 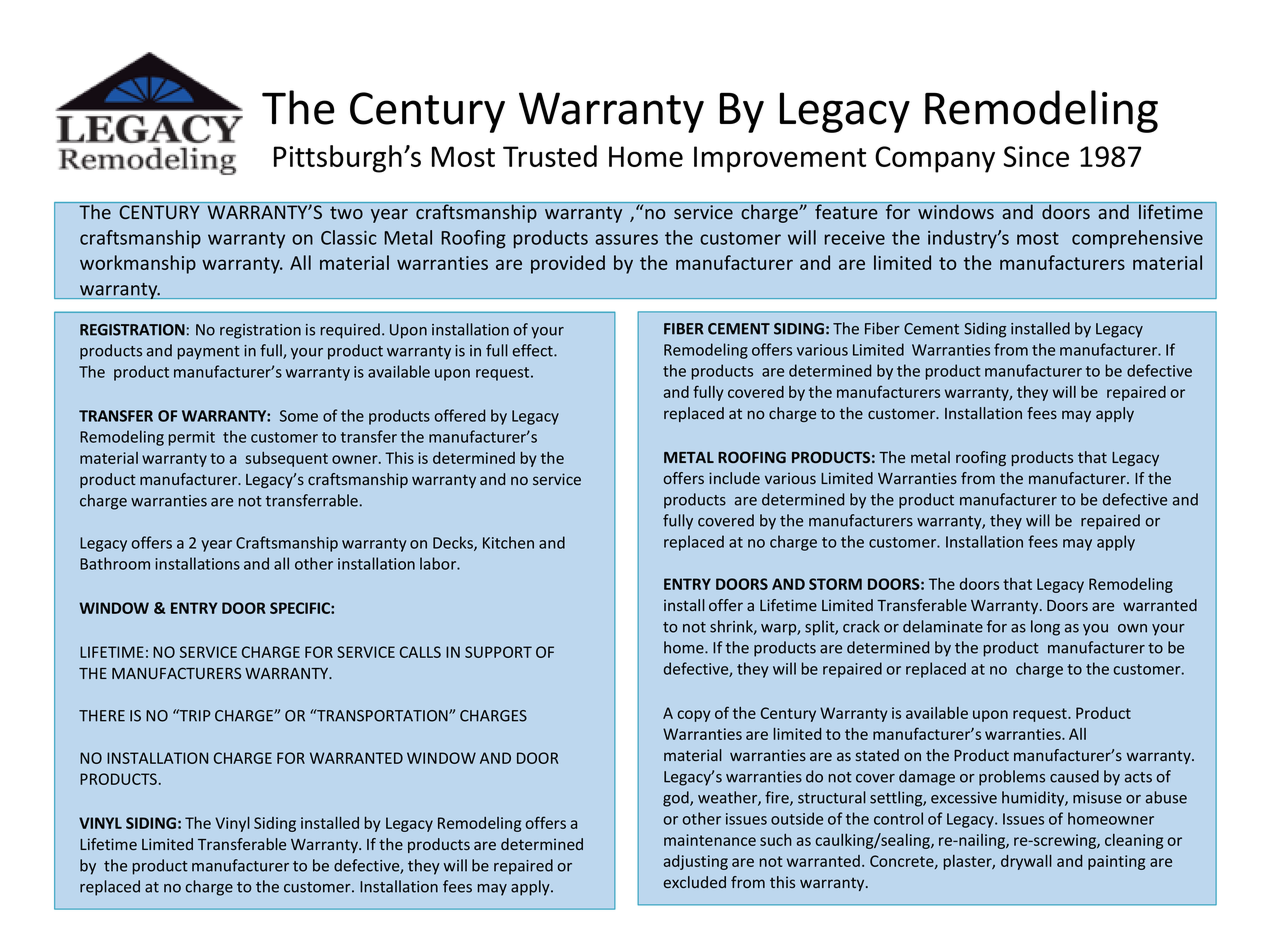 What do you see at coordinates (1137, 239) in the image?
I see `comprehensive` at bounding box center [1137, 239].
